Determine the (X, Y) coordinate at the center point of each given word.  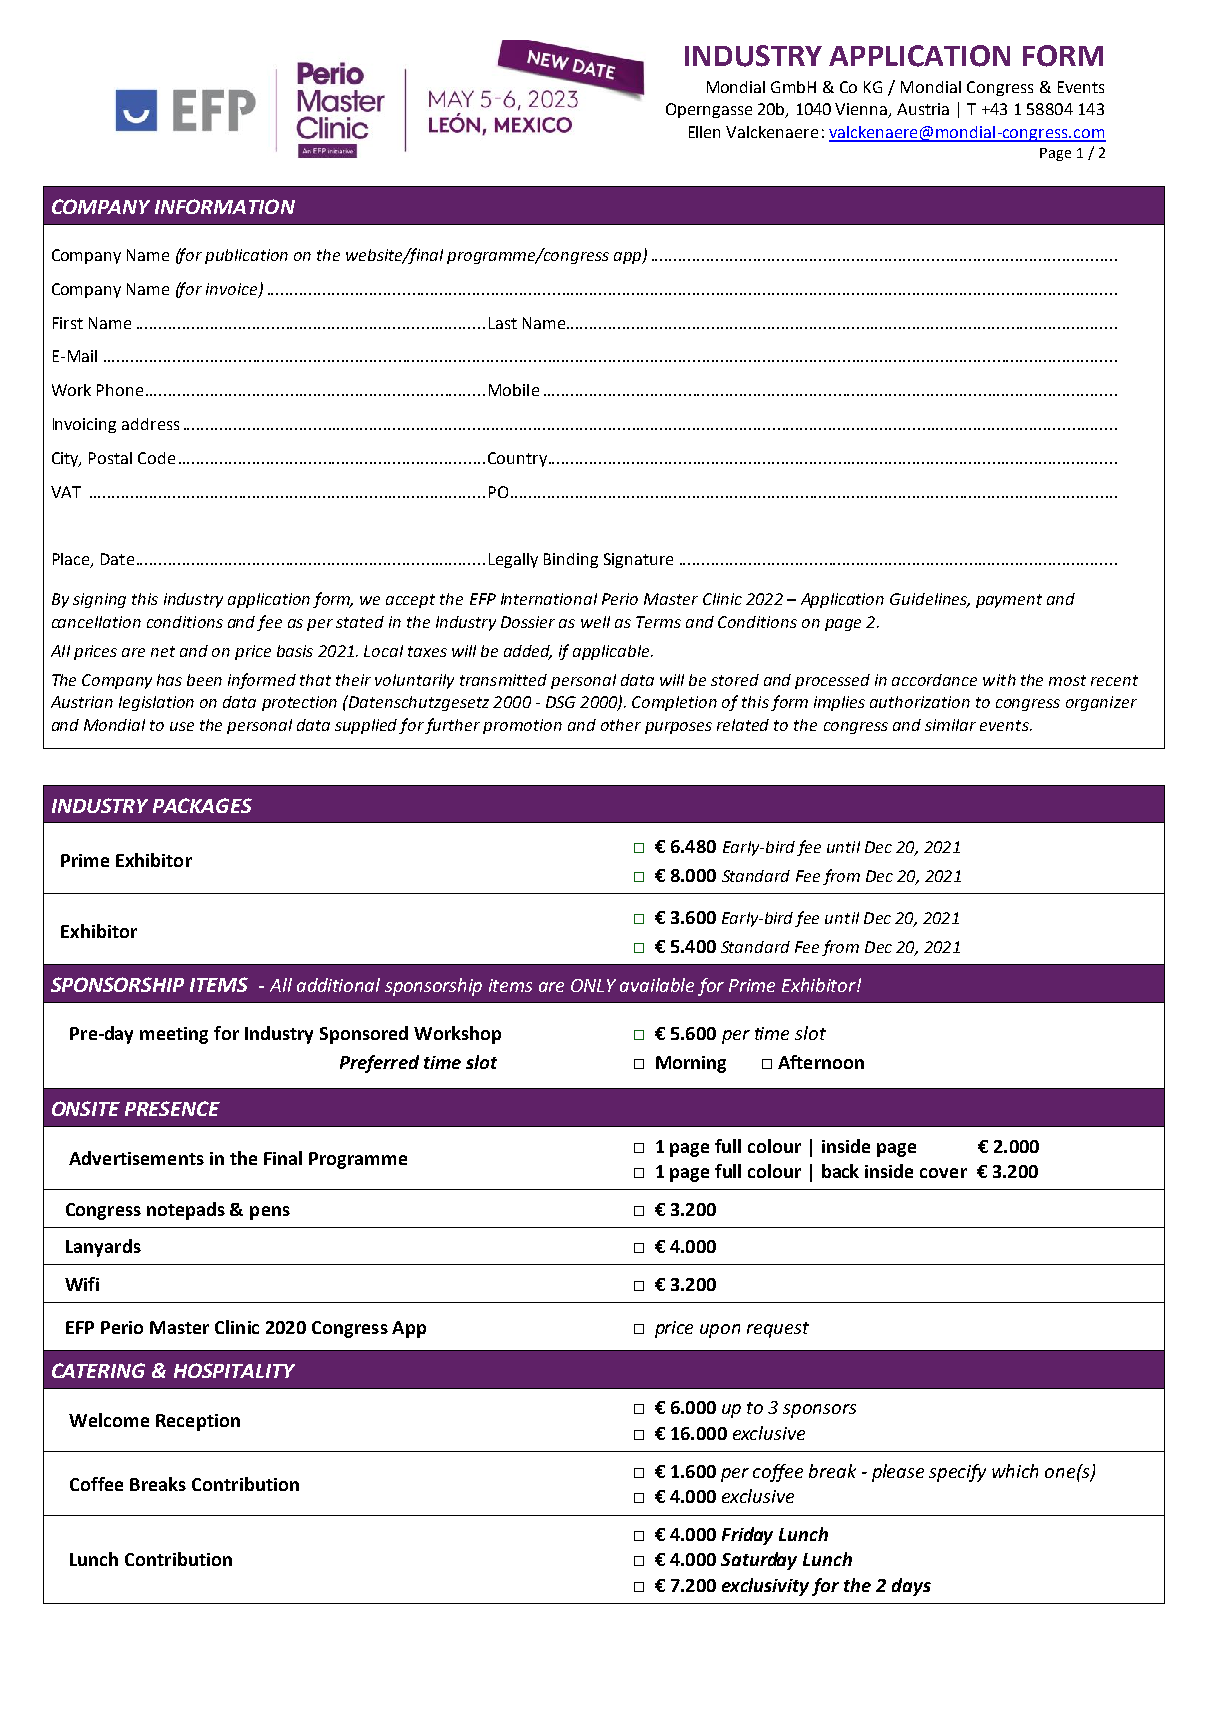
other (621, 725)
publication (246, 256)
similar (950, 725)
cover (943, 1173)
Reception (198, 1422)
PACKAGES (202, 805)
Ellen (704, 132)
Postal (110, 458)
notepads (186, 1211)
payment (1009, 601)
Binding (571, 560)
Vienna (862, 110)
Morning (691, 1064)
